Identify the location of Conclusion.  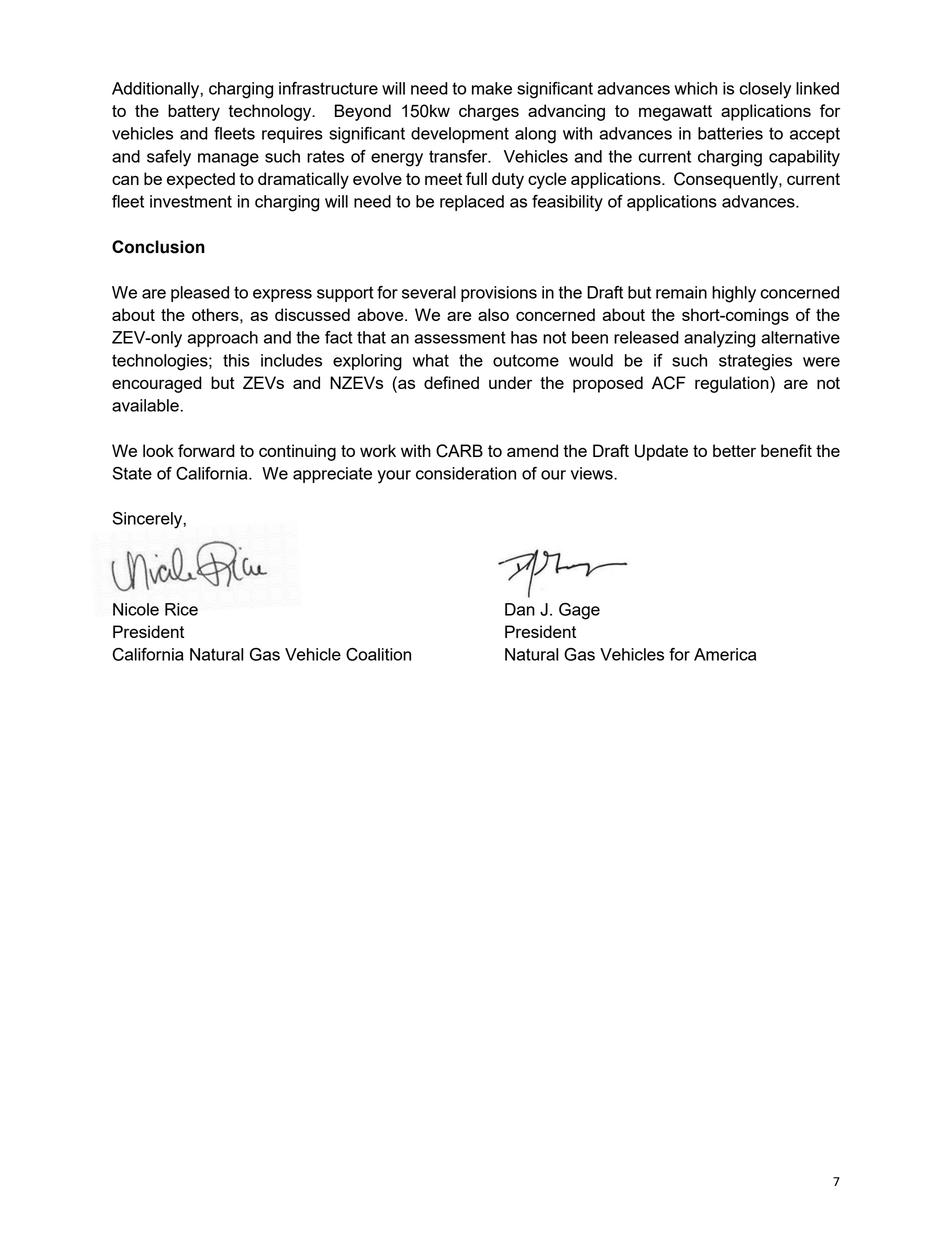
(158, 247).
